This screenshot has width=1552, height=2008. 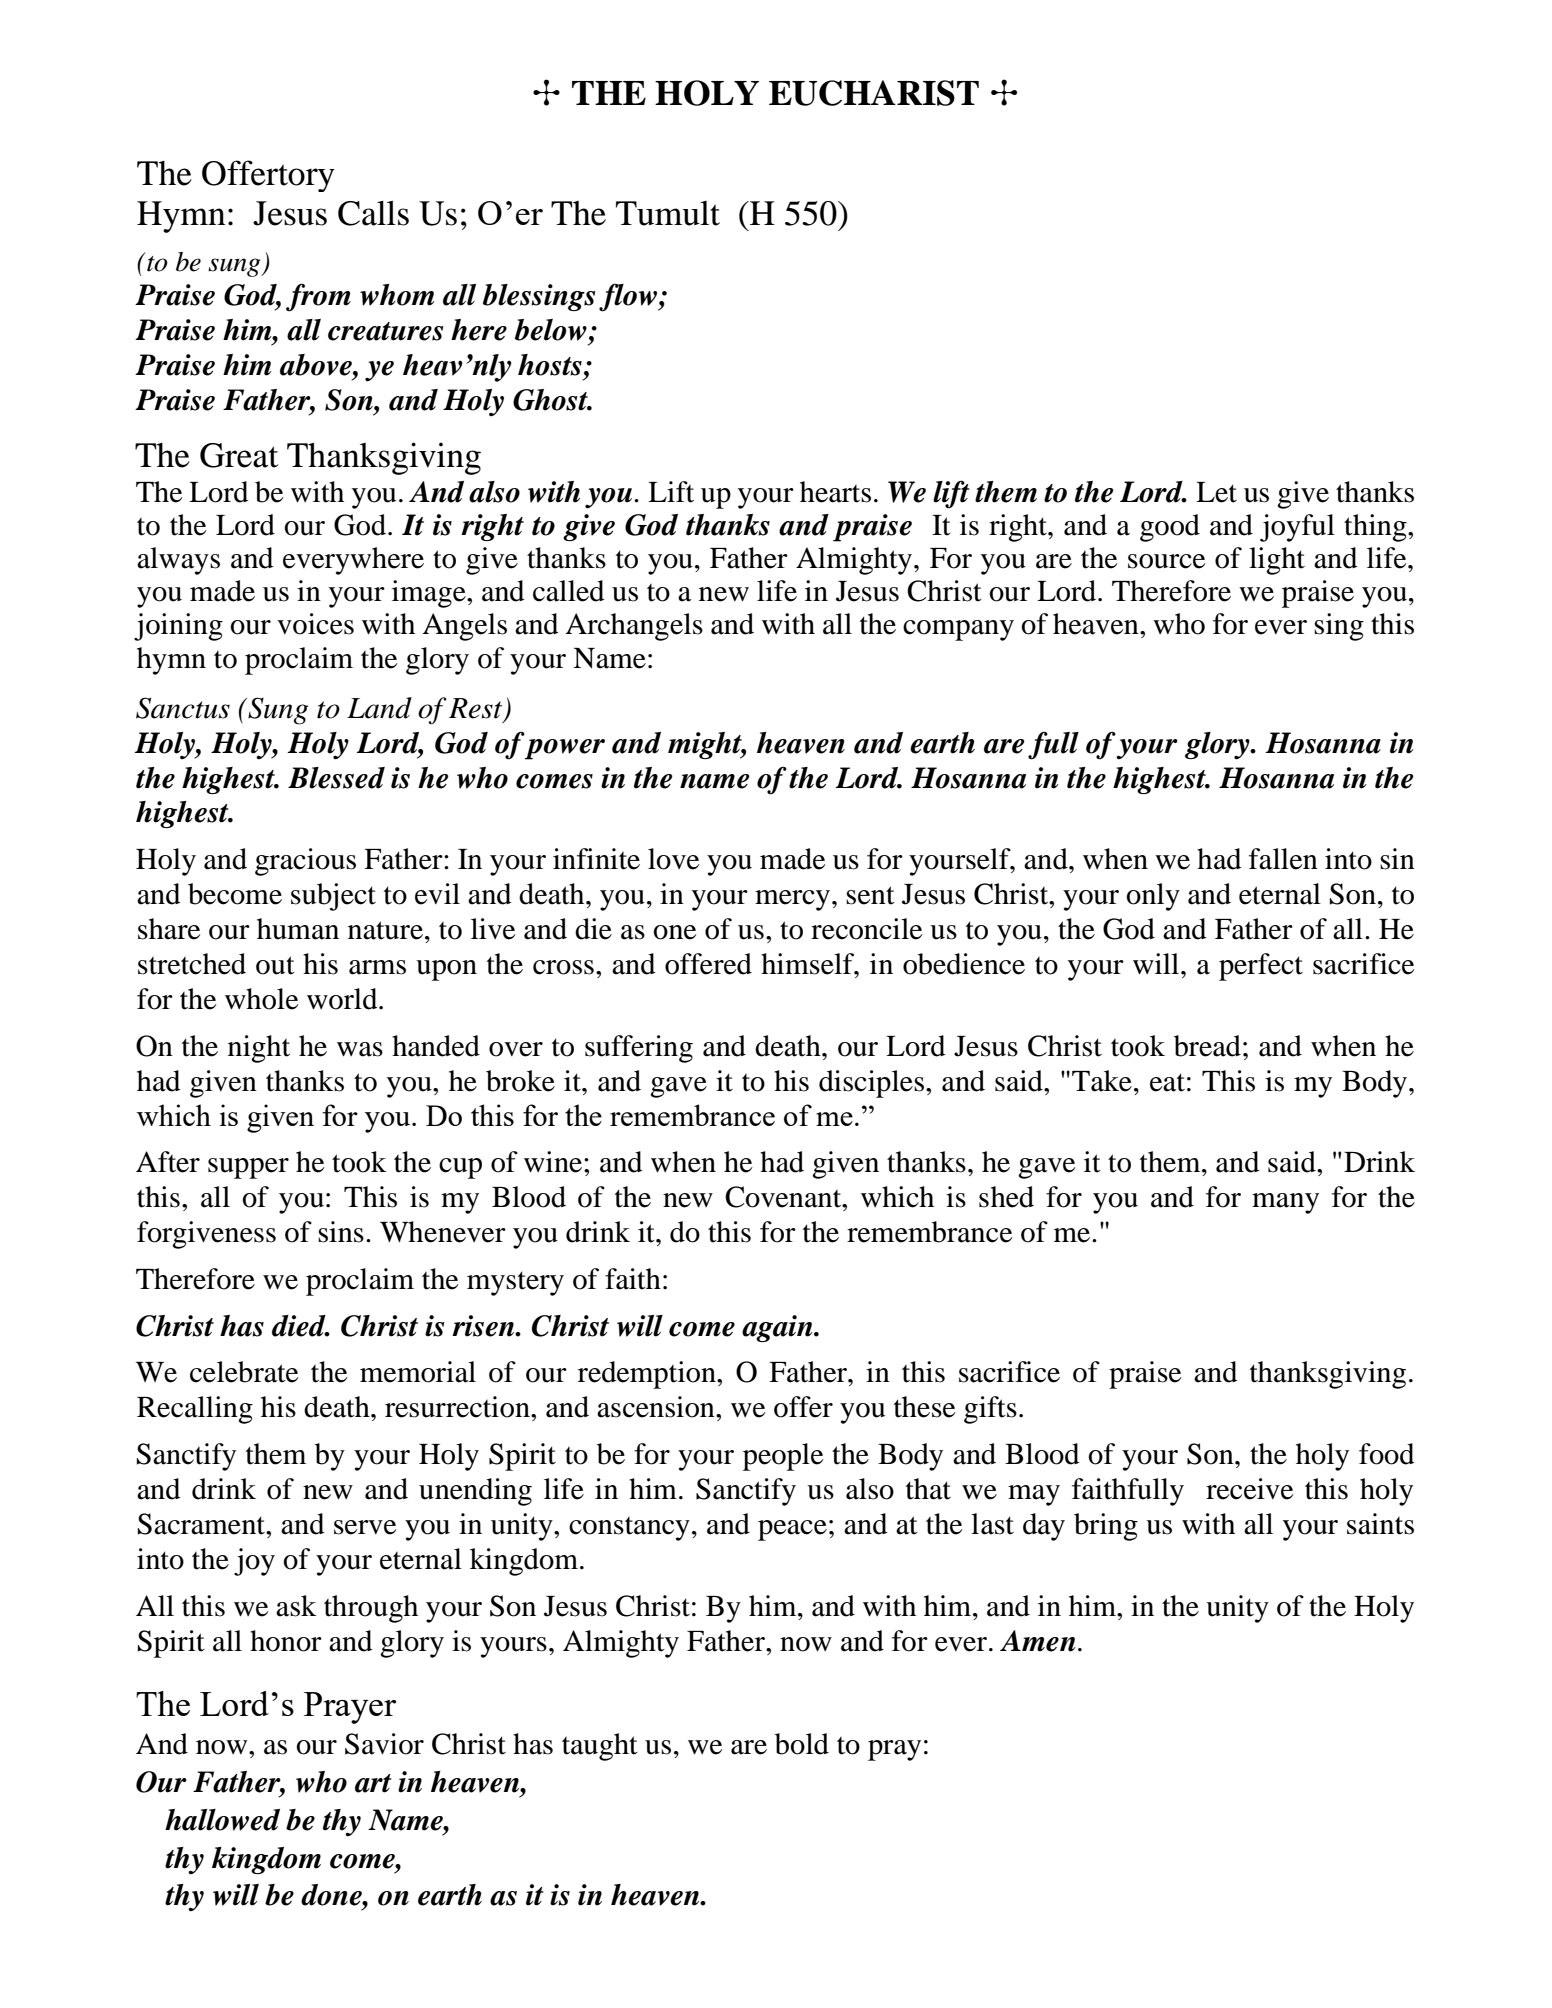 I want to click on Calls, so click(x=373, y=213).
